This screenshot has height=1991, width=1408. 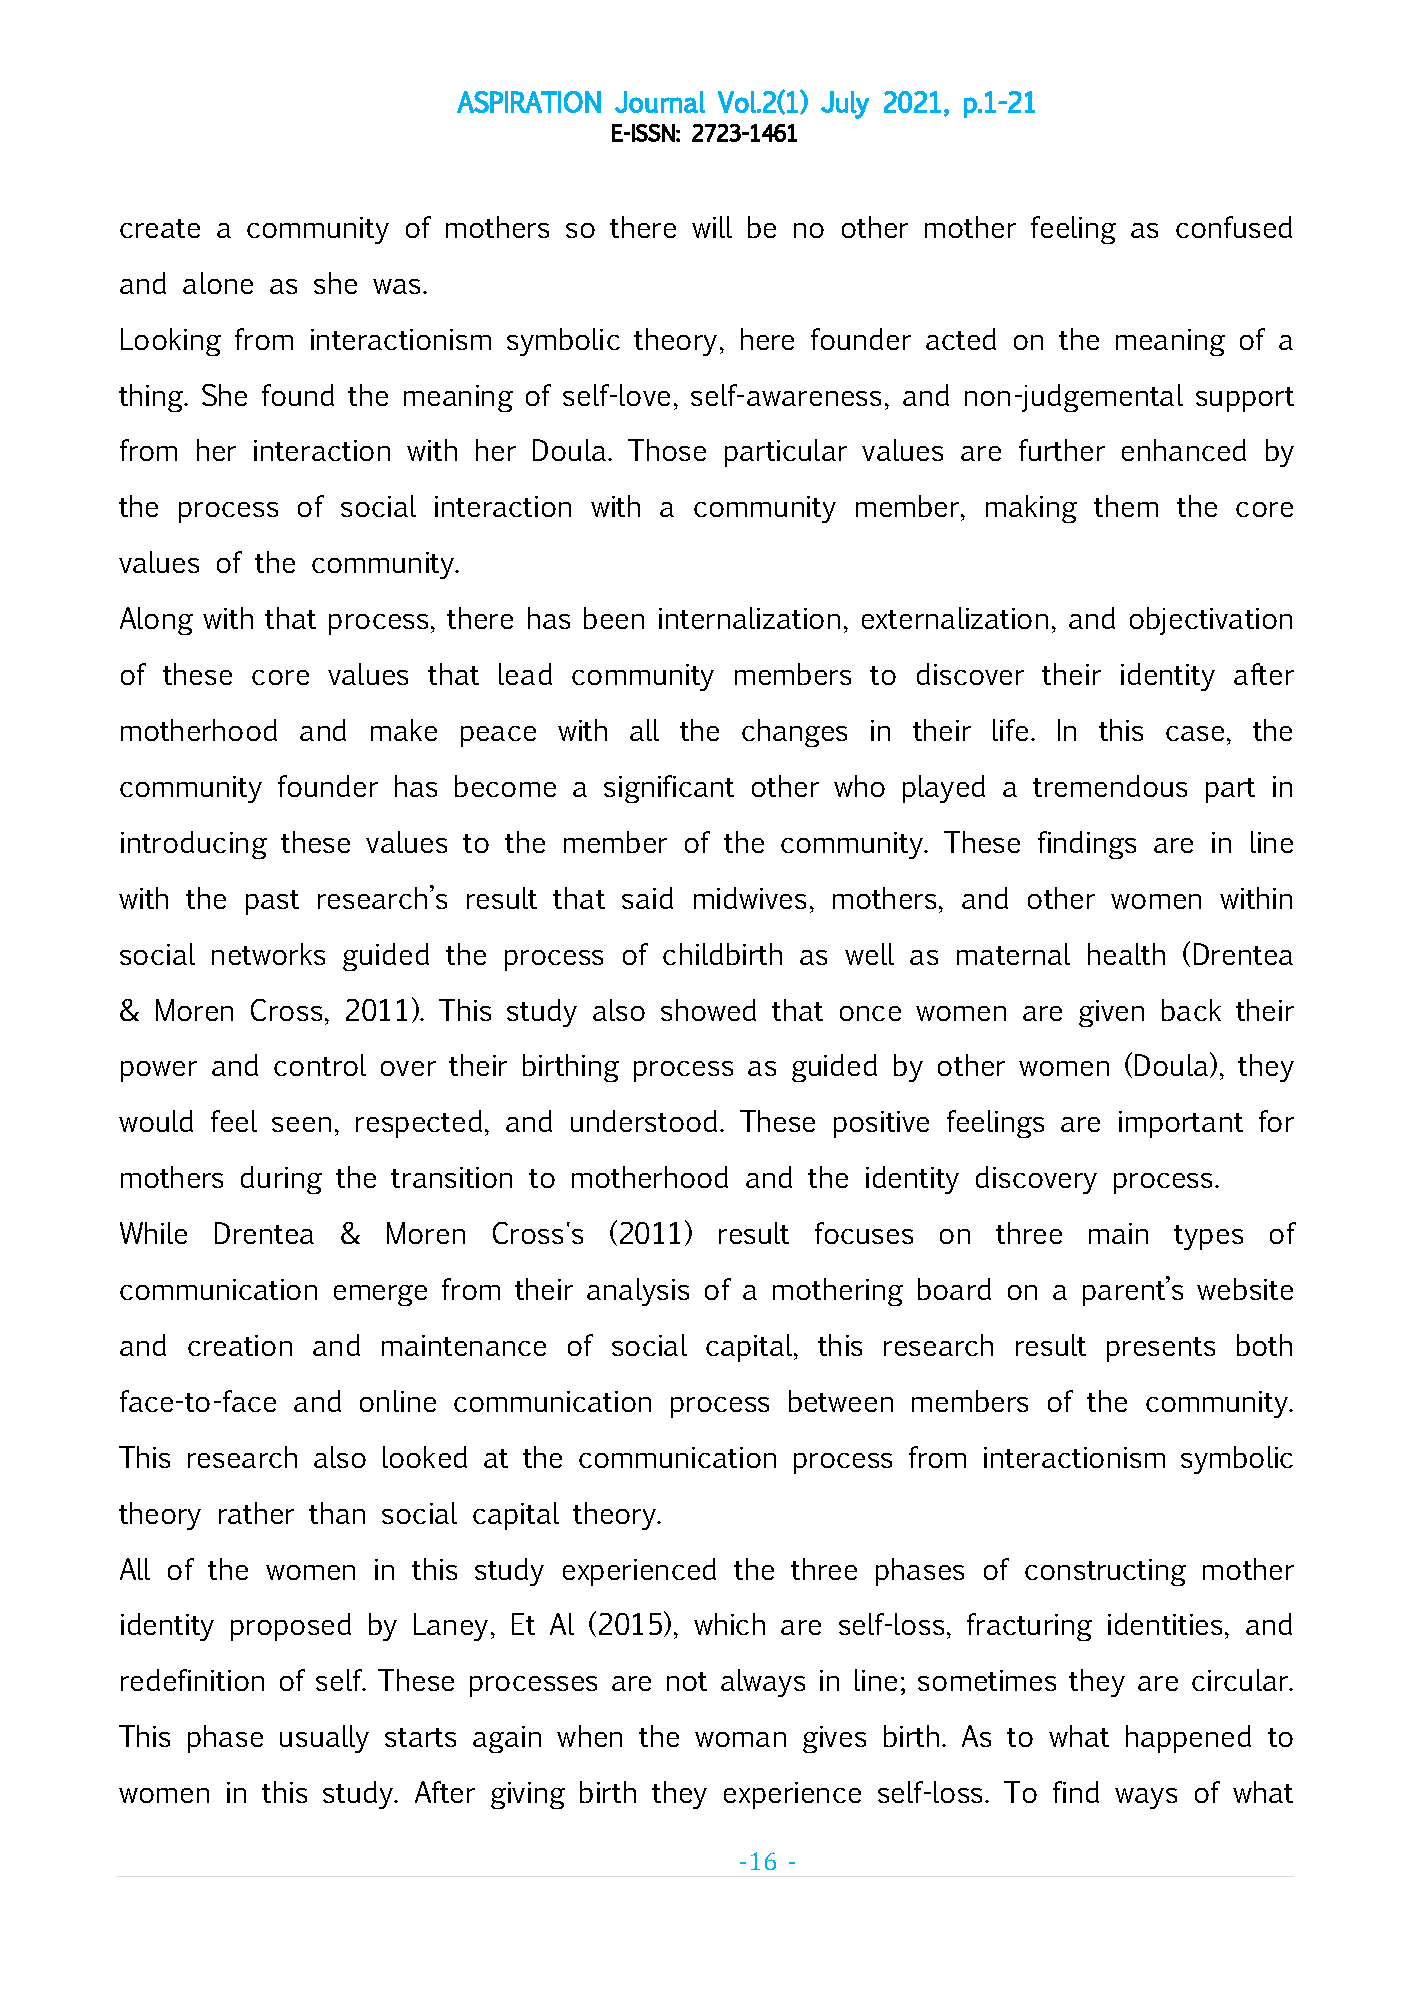 What do you see at coordinates (660, 102) in the screenshot?
I see `Journal` at bounding box center [660, 102].
